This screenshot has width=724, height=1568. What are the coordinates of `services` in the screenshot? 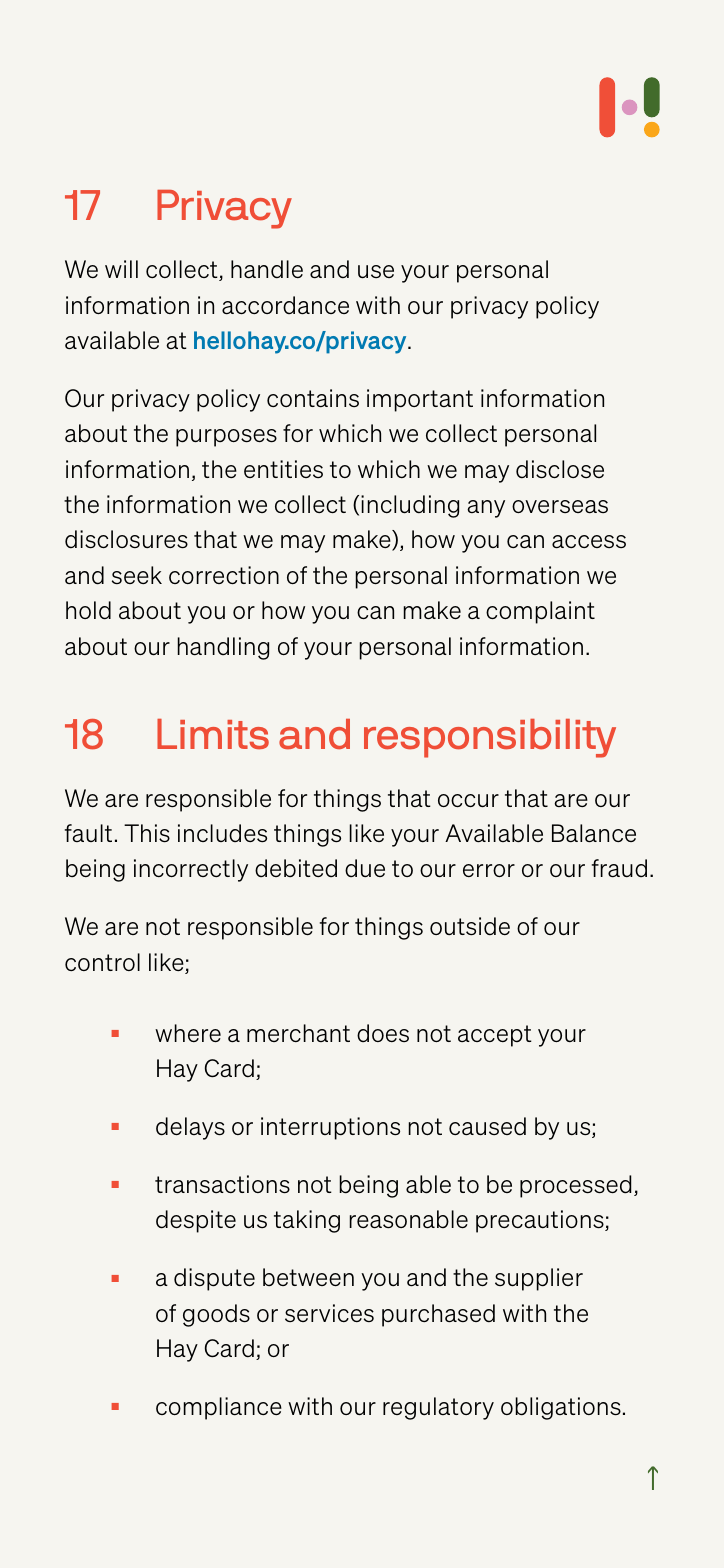 It's located at (329, 1313).
